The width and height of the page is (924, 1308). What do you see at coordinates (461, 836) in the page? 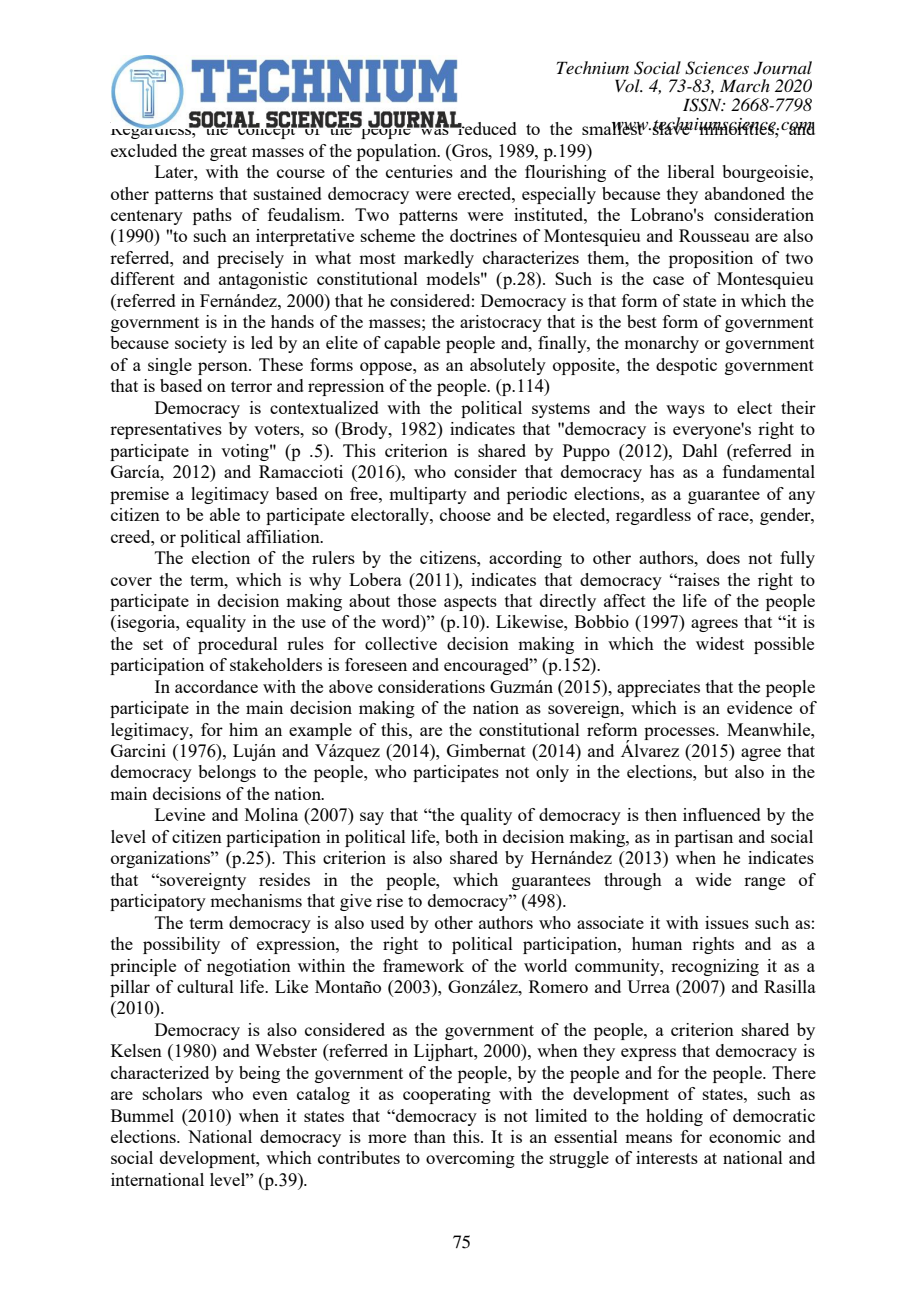
I see `both` at bounding box center [461, 836].
